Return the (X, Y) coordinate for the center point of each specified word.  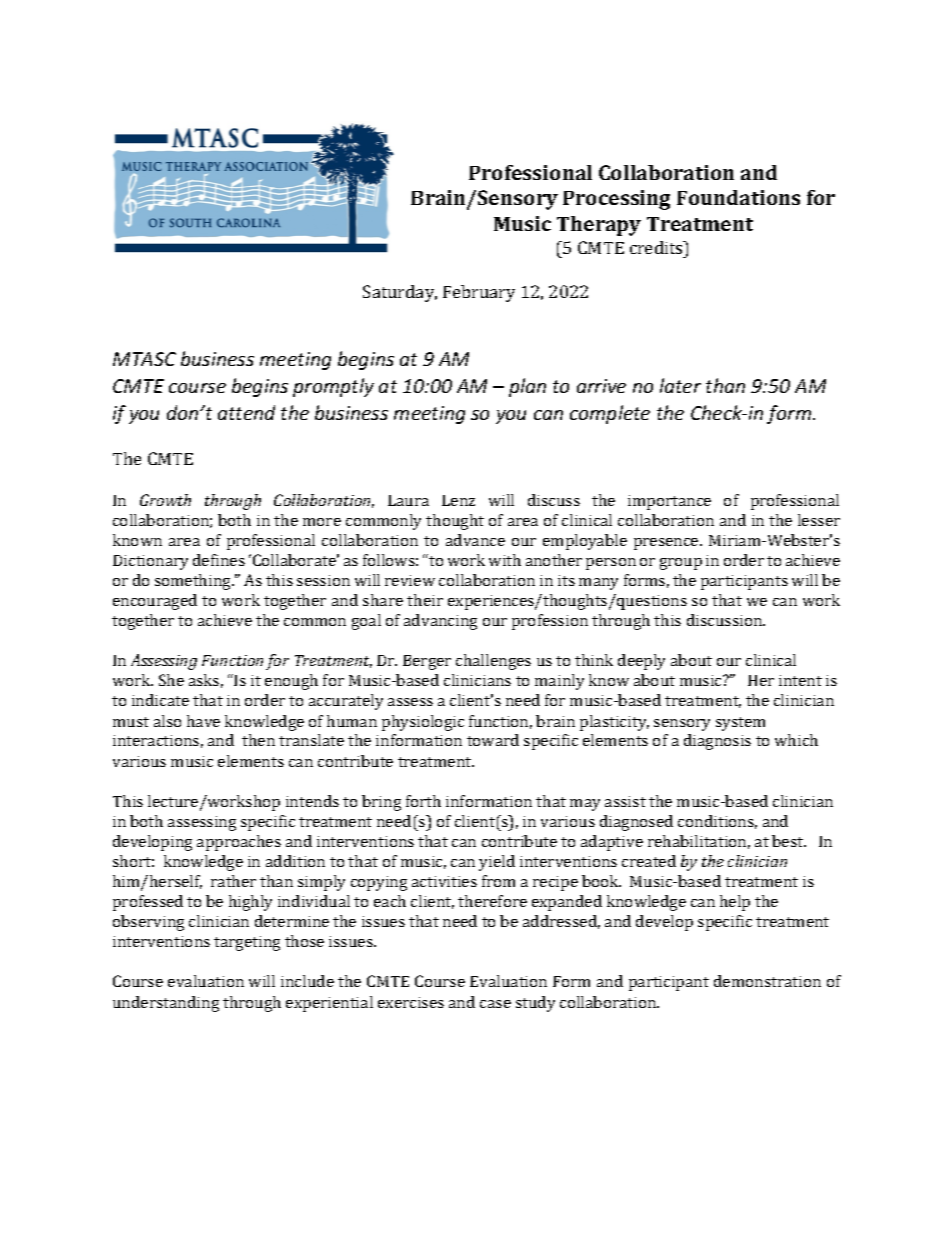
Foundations (738, 197)
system (740, 724)
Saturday (400, 293)
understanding (166, 1004)
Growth (165, 500)
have (203, 721)
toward (493, 740)
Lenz (458, 500)
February (479, 293)
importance (669, 502)
